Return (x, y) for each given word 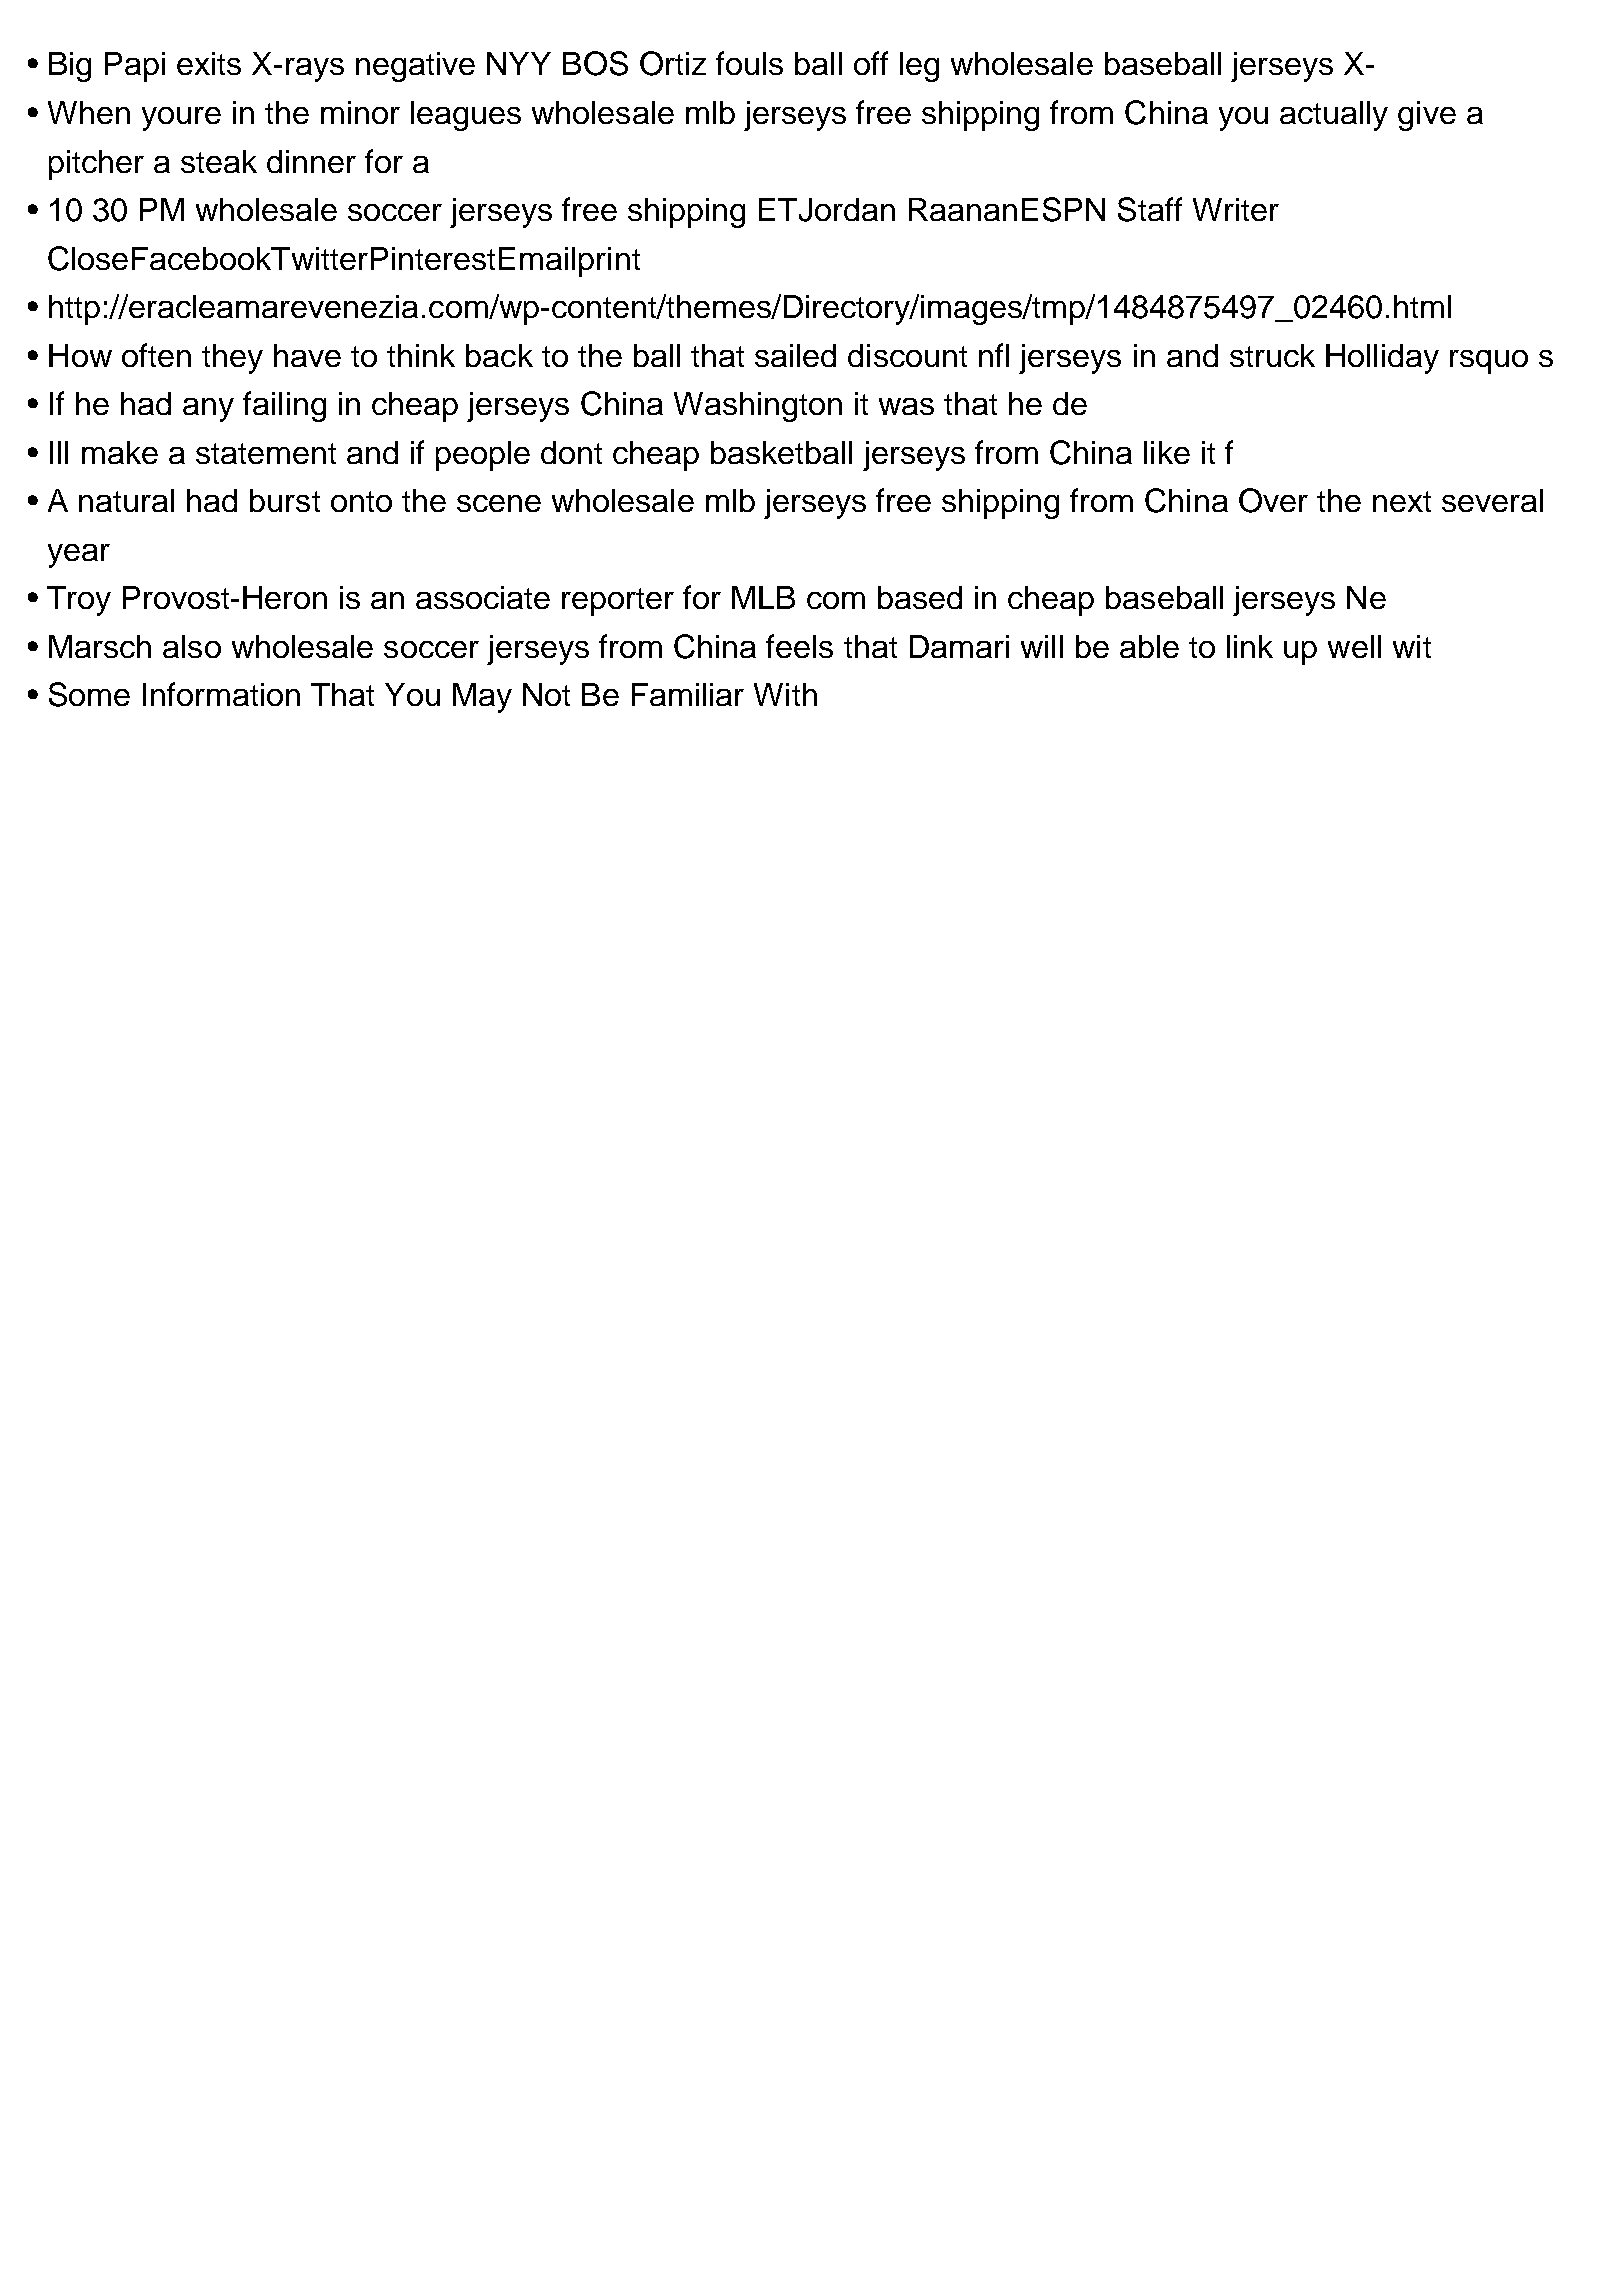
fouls (749, 63)
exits (209, 63)
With (785, 694)
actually (1334, 116)
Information (221, 694)
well (1354, 646)
